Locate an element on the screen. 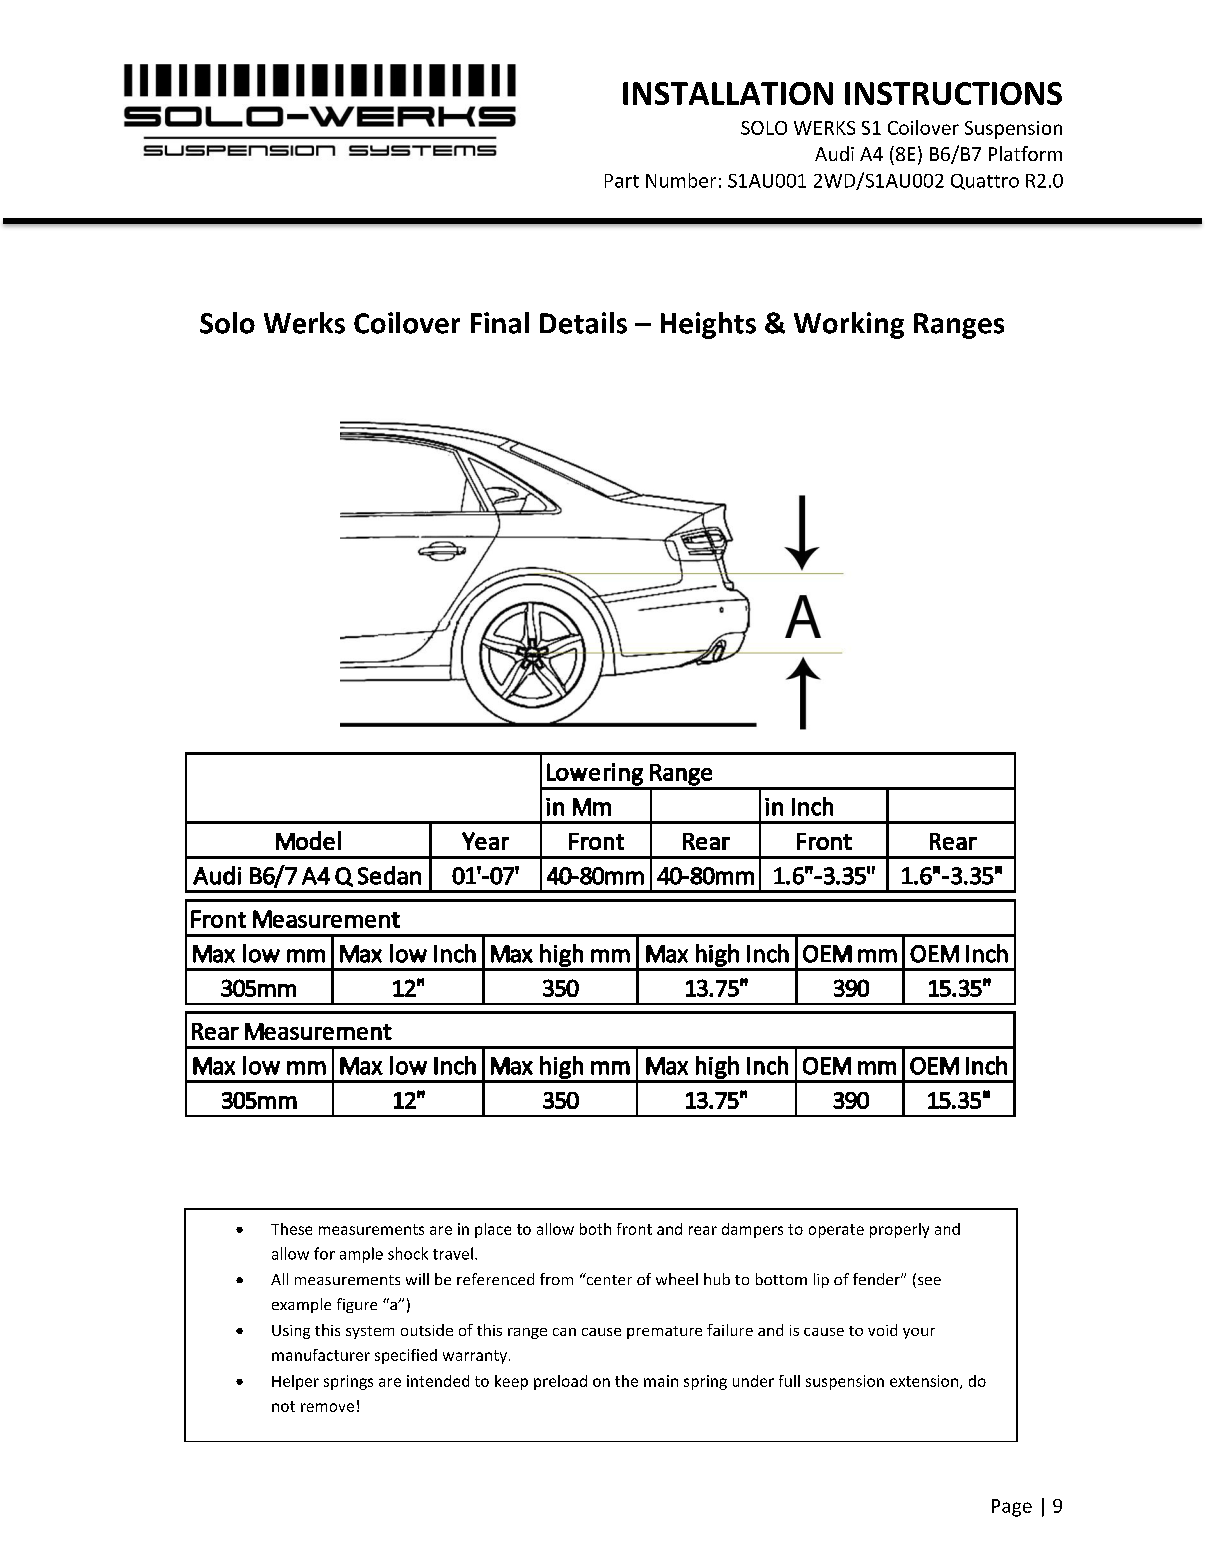 The width and height of the screenshot is (1205, 1559). rear is located at coordinates (703, 1230).
